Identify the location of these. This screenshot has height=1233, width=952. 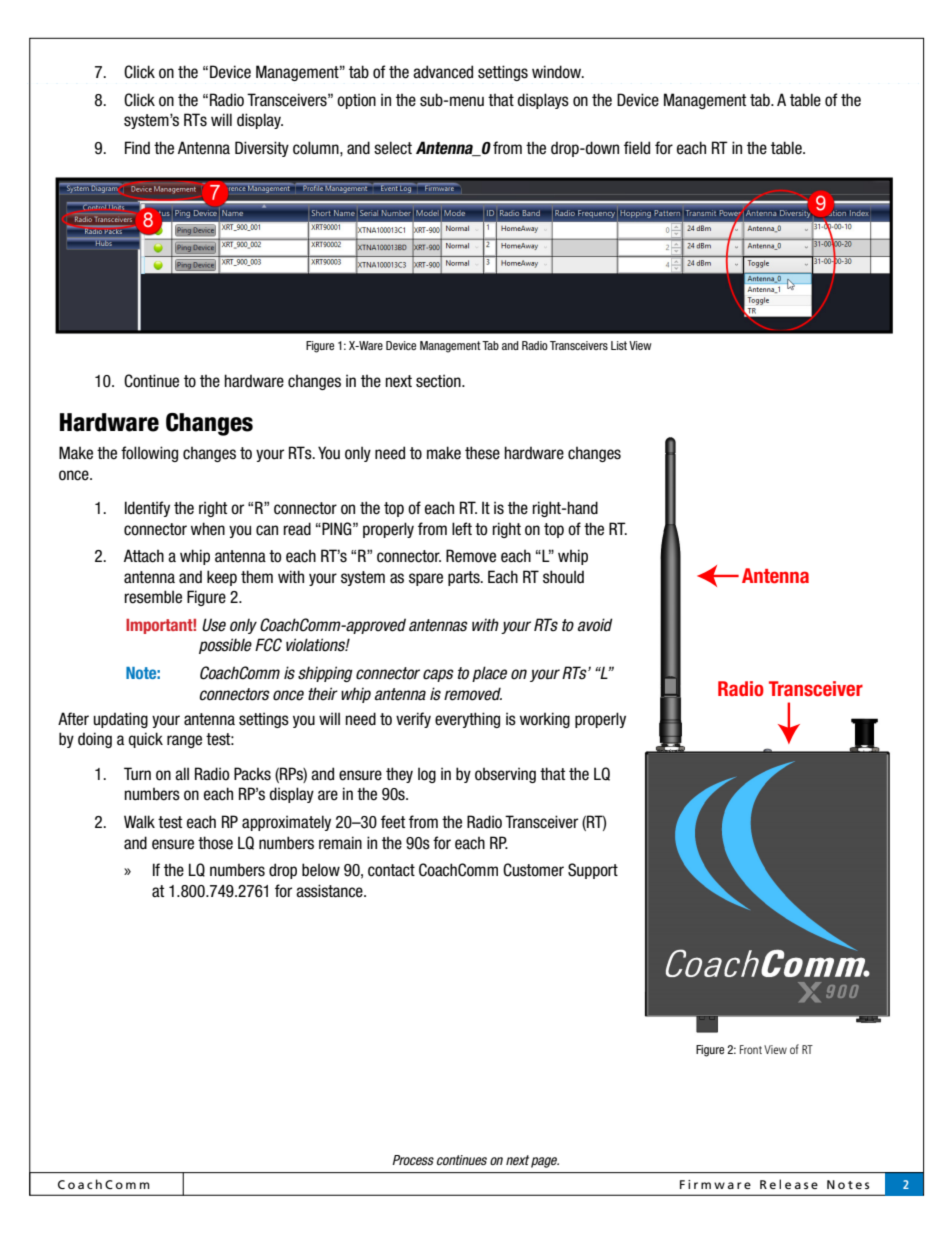
(482, 453).
